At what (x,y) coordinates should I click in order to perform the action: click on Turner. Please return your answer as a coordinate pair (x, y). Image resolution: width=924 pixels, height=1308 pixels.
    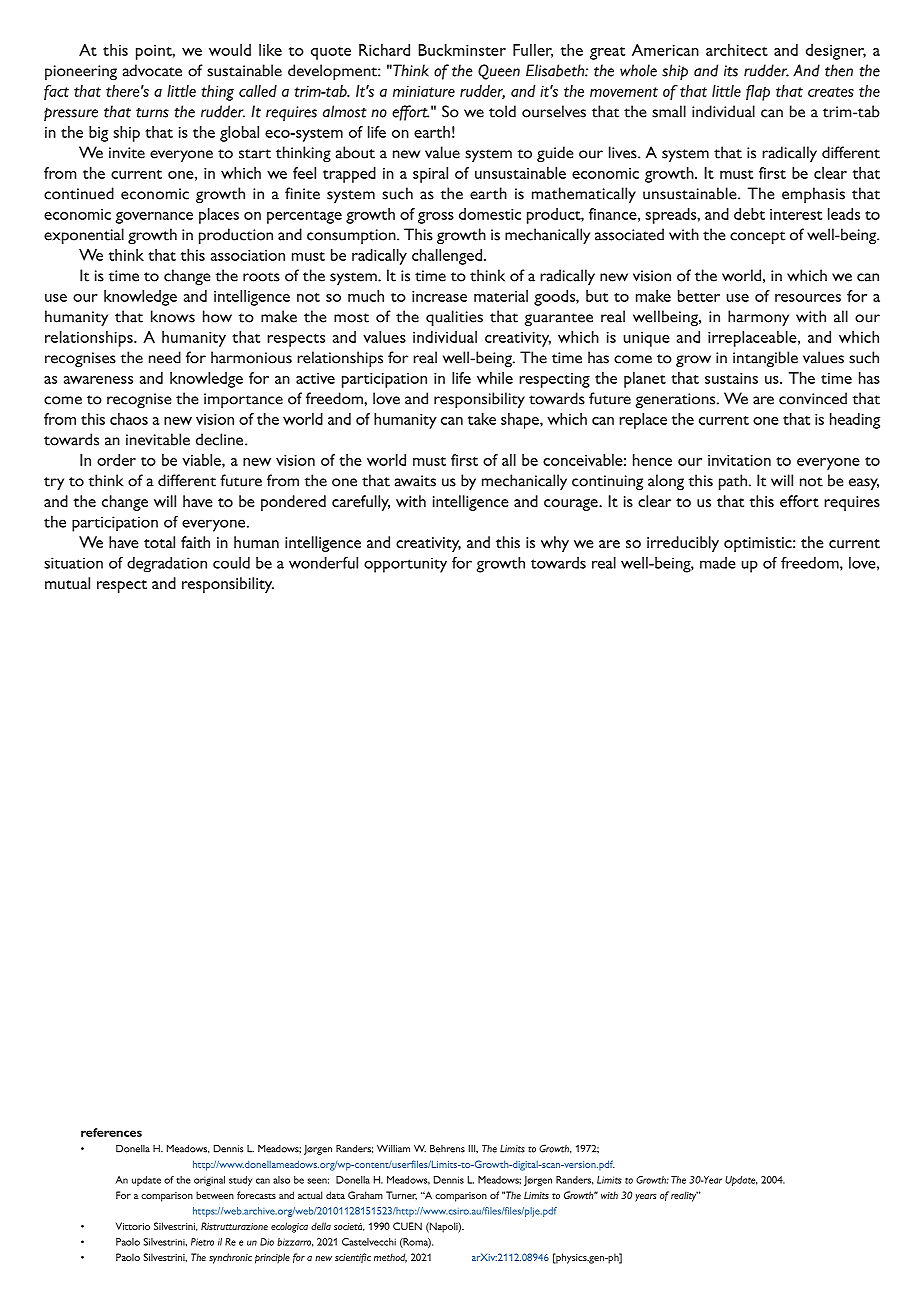
    Looking at the image, I should click on (401, 1195).
